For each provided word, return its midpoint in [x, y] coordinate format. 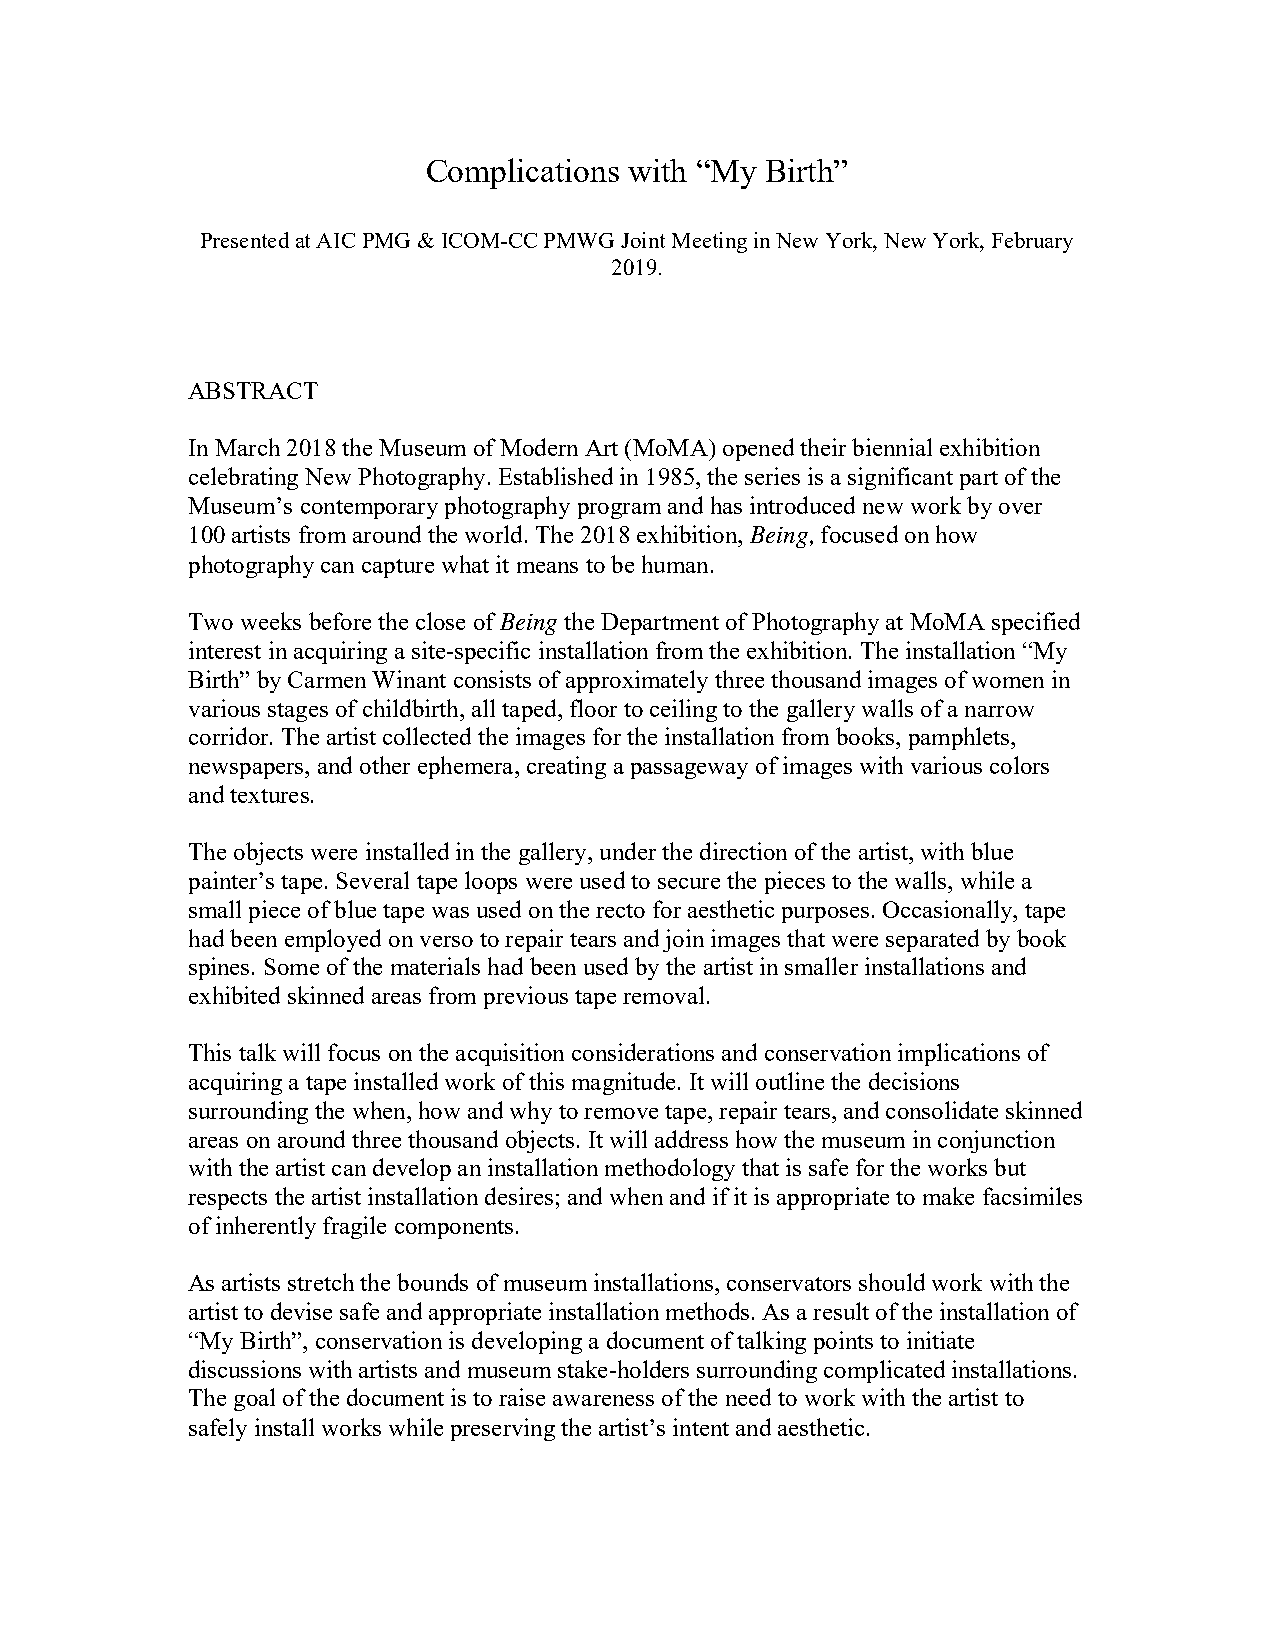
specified [1036, 623]
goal [254, 1399]
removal [663, 995]
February [1032, 242]
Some [292, 966]
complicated [884, 1371]
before [340, 621]
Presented [245, 240]
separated [932, 940]
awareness [603, 1400]
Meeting [709, 242]
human [675, 564]
